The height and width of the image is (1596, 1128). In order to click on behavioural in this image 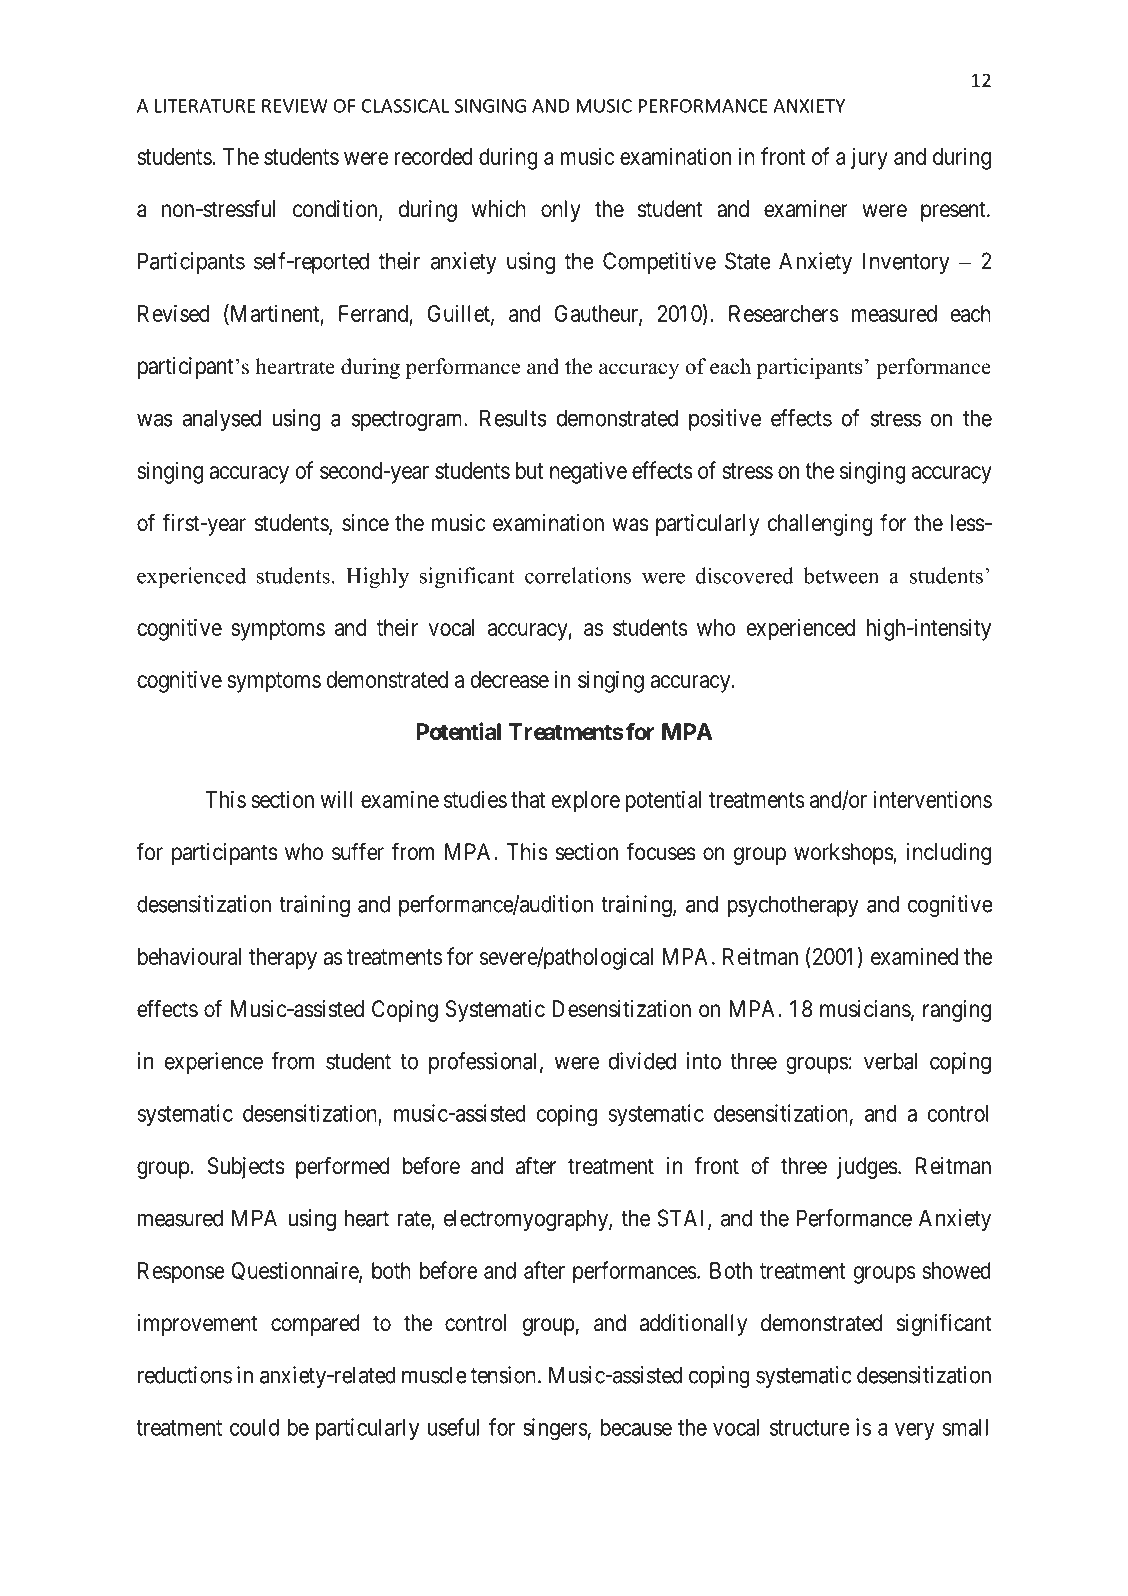, I will do `click(189, 956)`.
